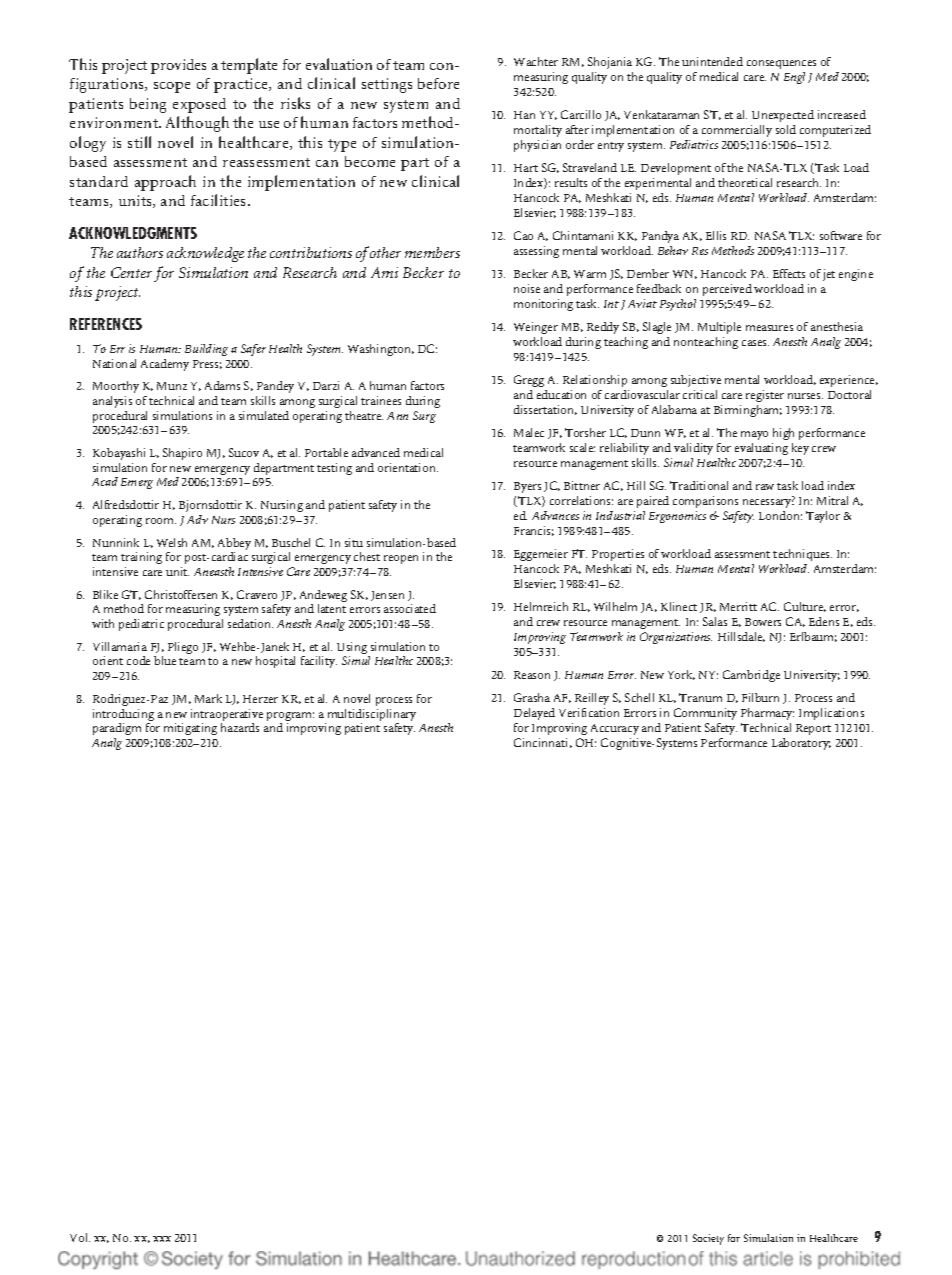 This image has height=1275, width=952. Describe the element at coordinates (529, 381) in the image. I see `Gregg` at that location.
